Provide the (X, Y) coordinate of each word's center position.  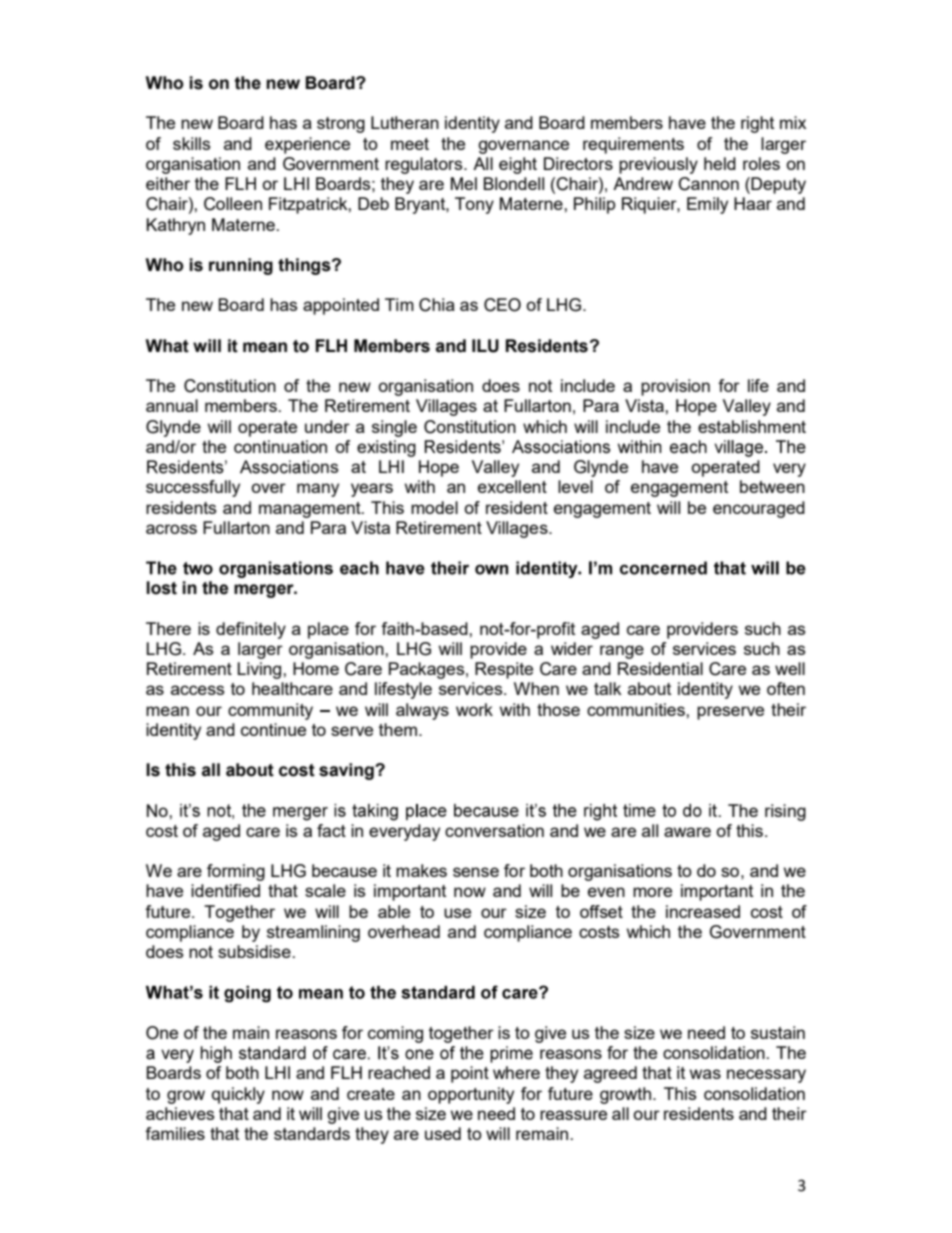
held (720, 163)
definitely (251, 630)
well (790, 668)
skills (191, 143)
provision (675, 387)
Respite (504, 670)
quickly (238, 1095)
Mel (464, 183)
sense (476, 872)
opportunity (471, 1095)
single (394, 428)
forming (236, 872)
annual (172, 405)
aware (687, 832)
